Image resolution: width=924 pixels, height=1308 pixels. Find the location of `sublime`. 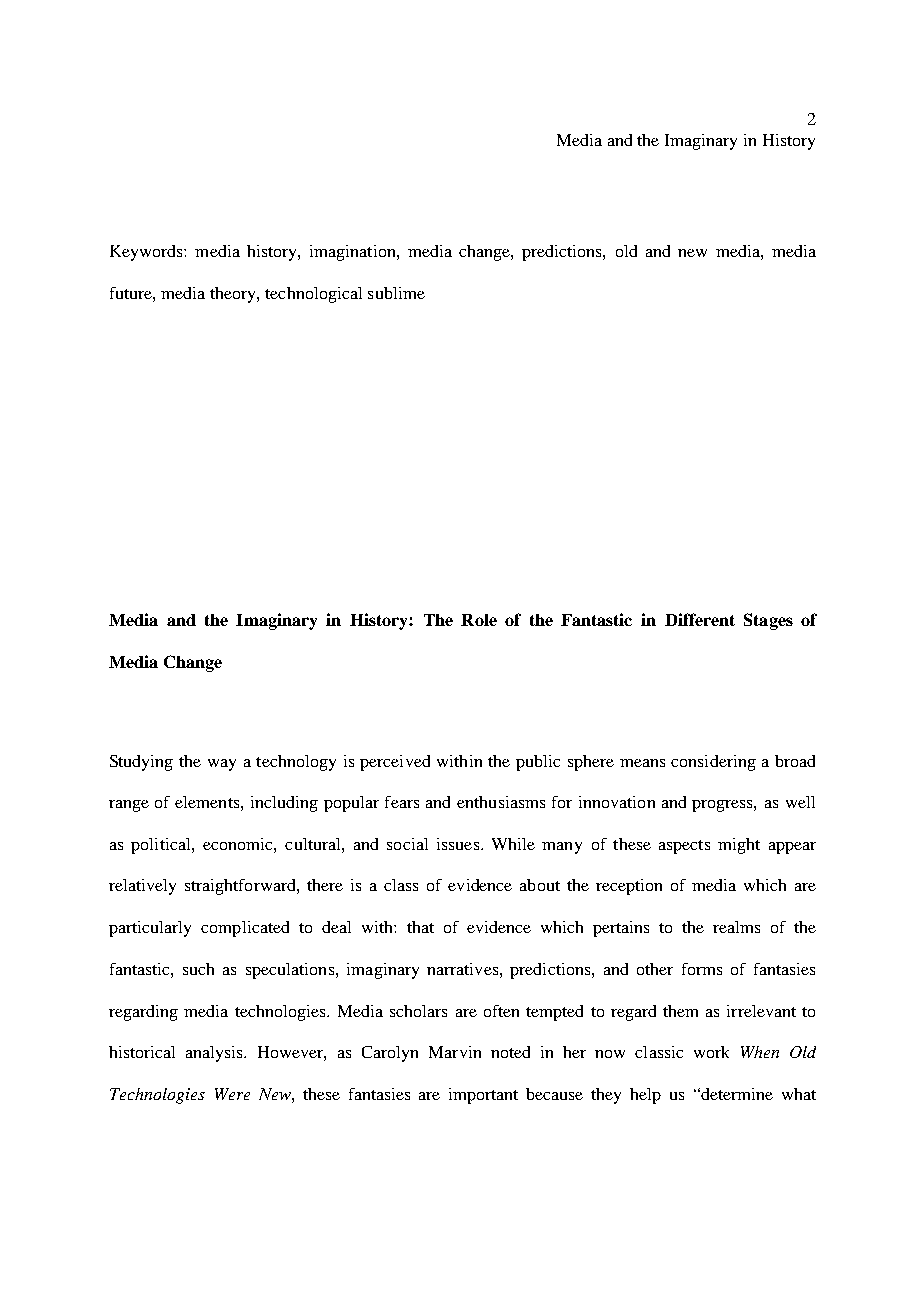

sublime is located at coordinates (396, 293).
